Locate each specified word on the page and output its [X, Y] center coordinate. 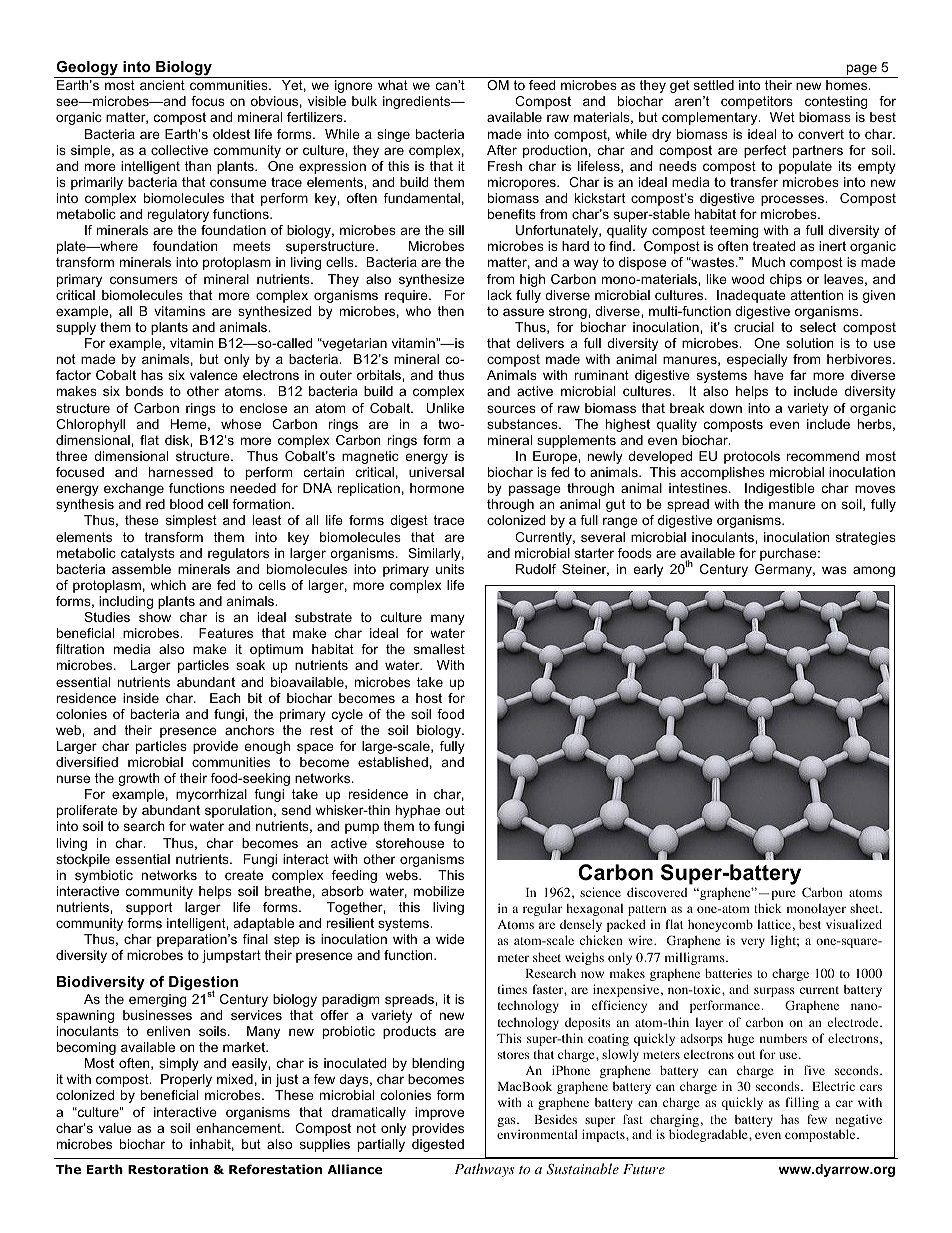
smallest [439, 649]
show [155, 617]
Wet [782, 117]
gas [507, 1122]
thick [768, 908]
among [874, 571]
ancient [162, 85]
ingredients [418, 102]
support [149, 908]
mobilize [439, 891]
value [115, 1128]
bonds [144, 391]
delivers [540, 343]
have [769, 375]
